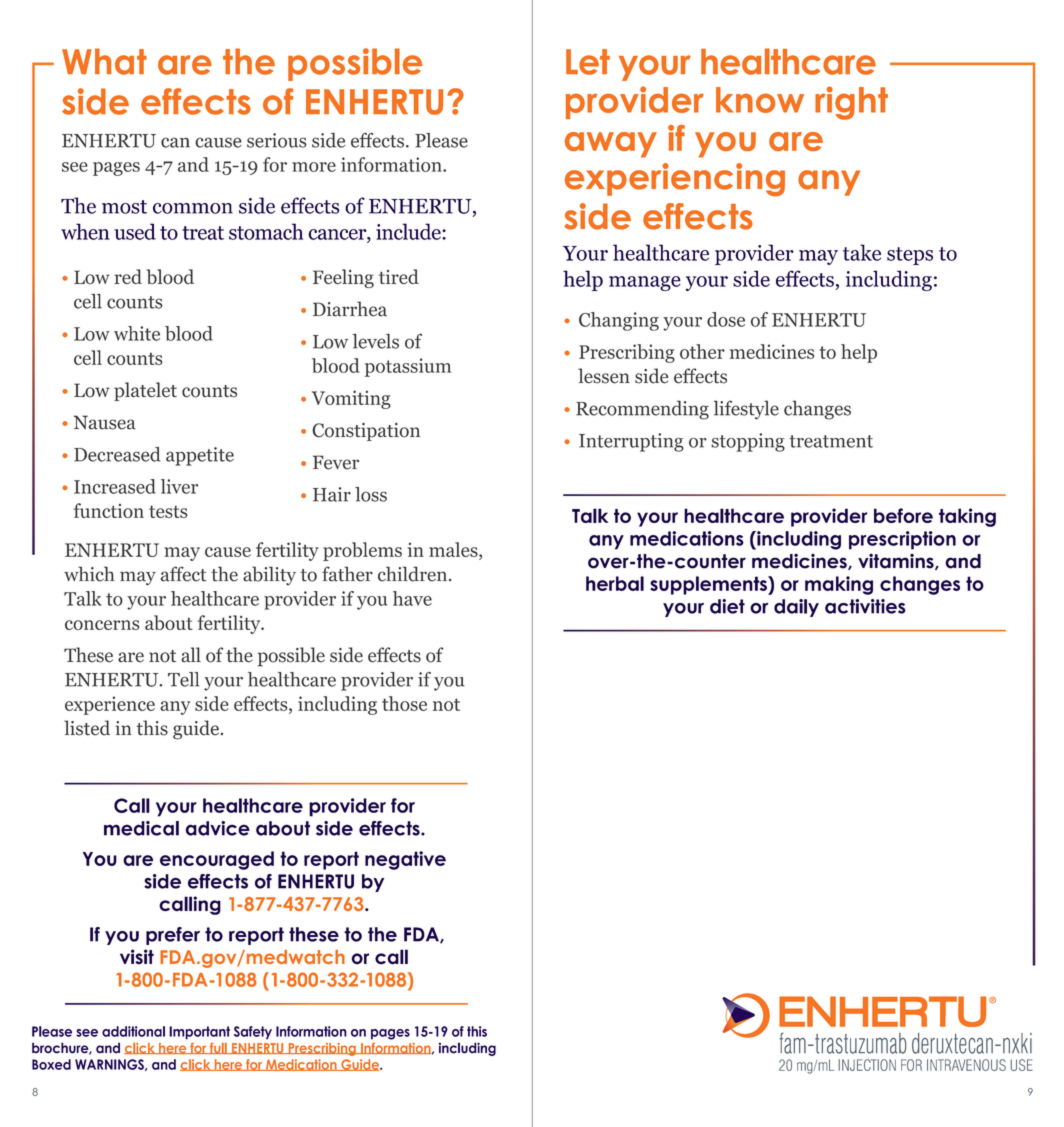 Image resolution: width=1064 pixels, height=1127 pixels. I want to click on lifestyle, so click(746, 410).
